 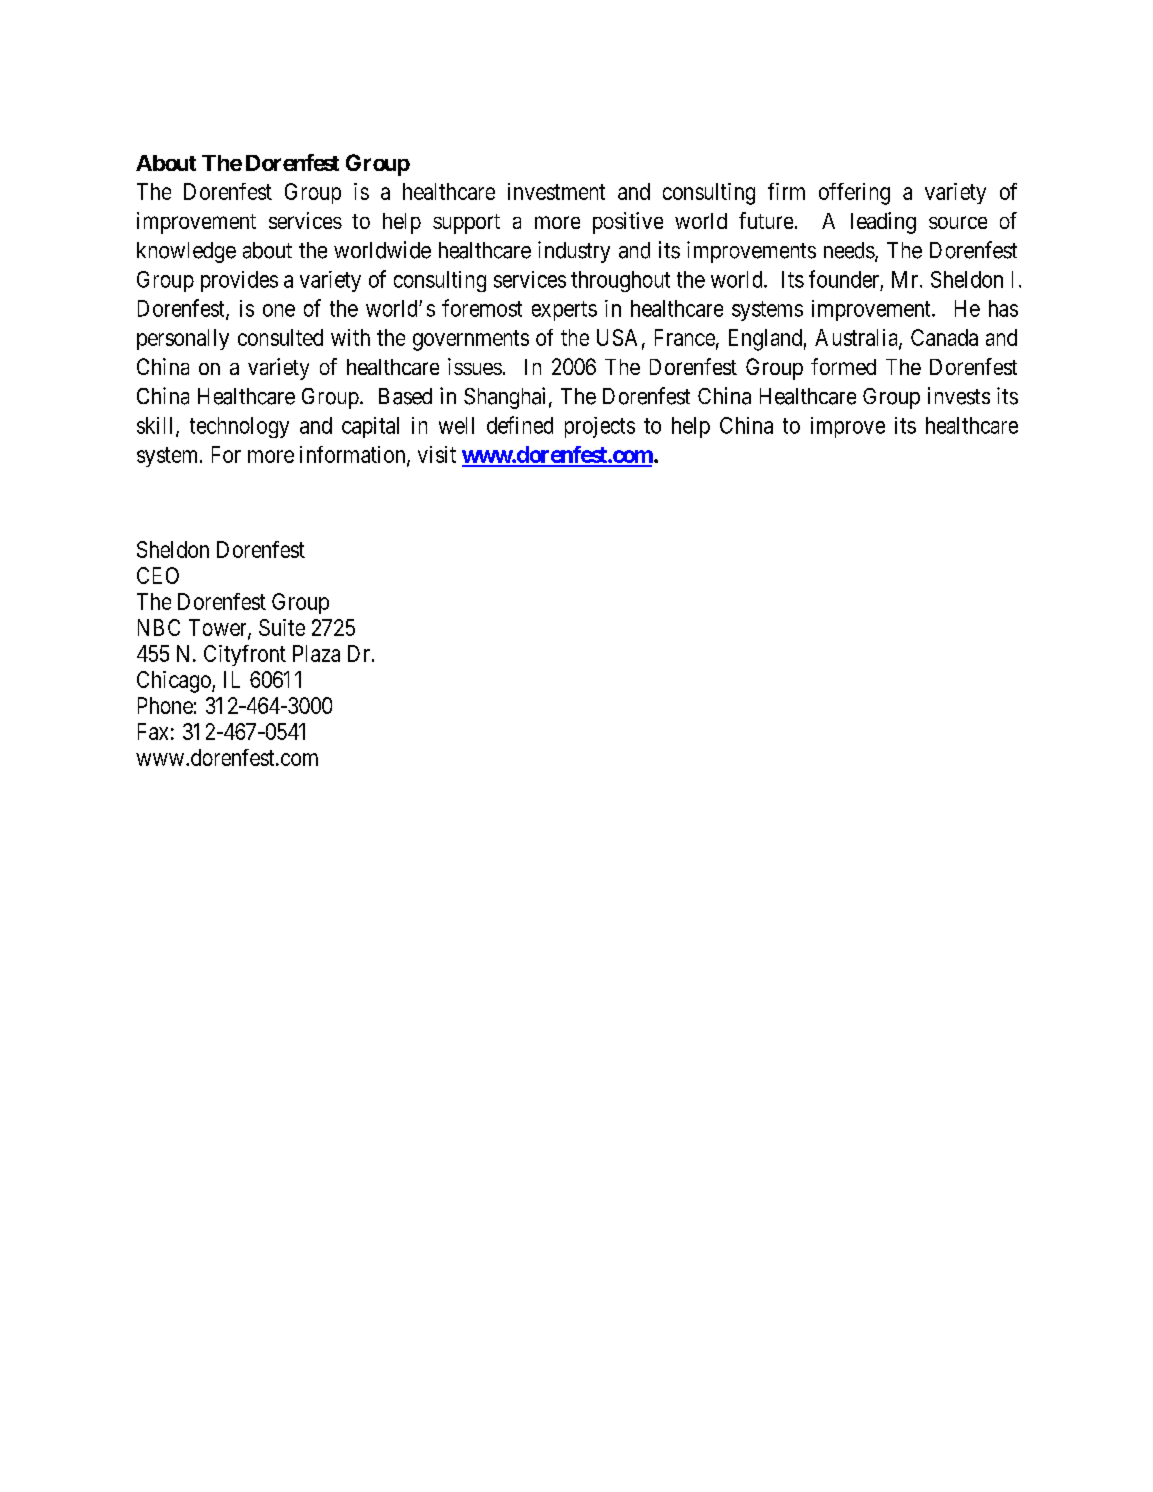 What do you see at coordinates (620, 281) in the screenshot?
I see `throughout` at bounding box center [620, 281].
